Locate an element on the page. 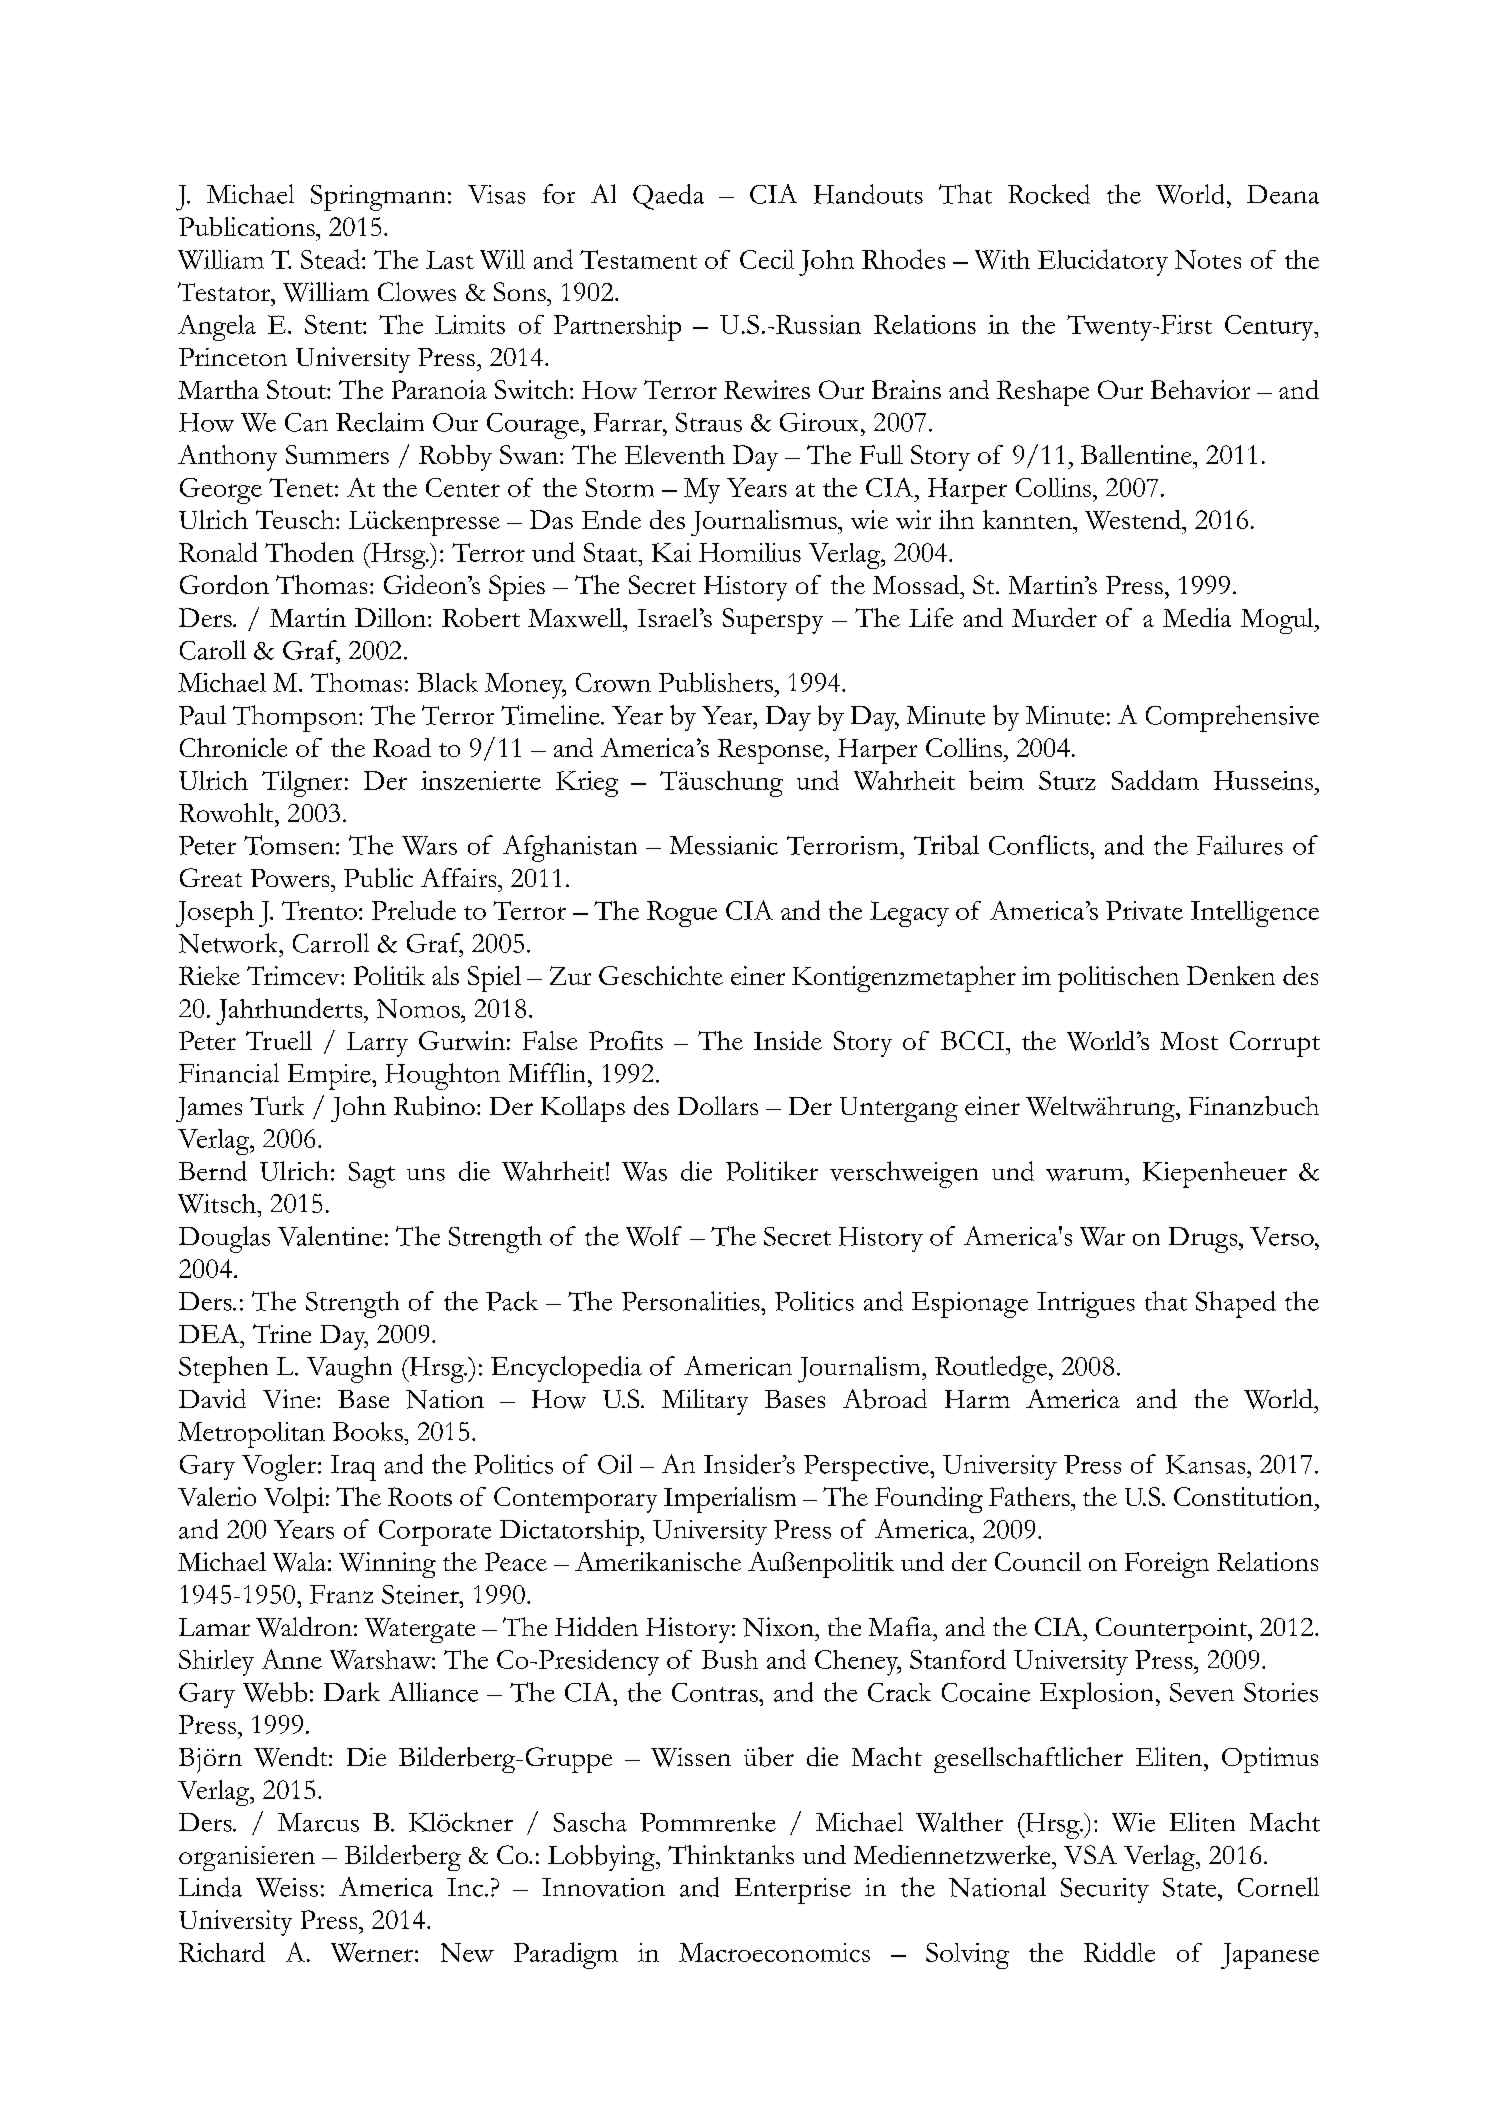 Image resolution: width=1497 pixels, height=2119 pixels. Iraq is located at coordinates (353, 1468).
